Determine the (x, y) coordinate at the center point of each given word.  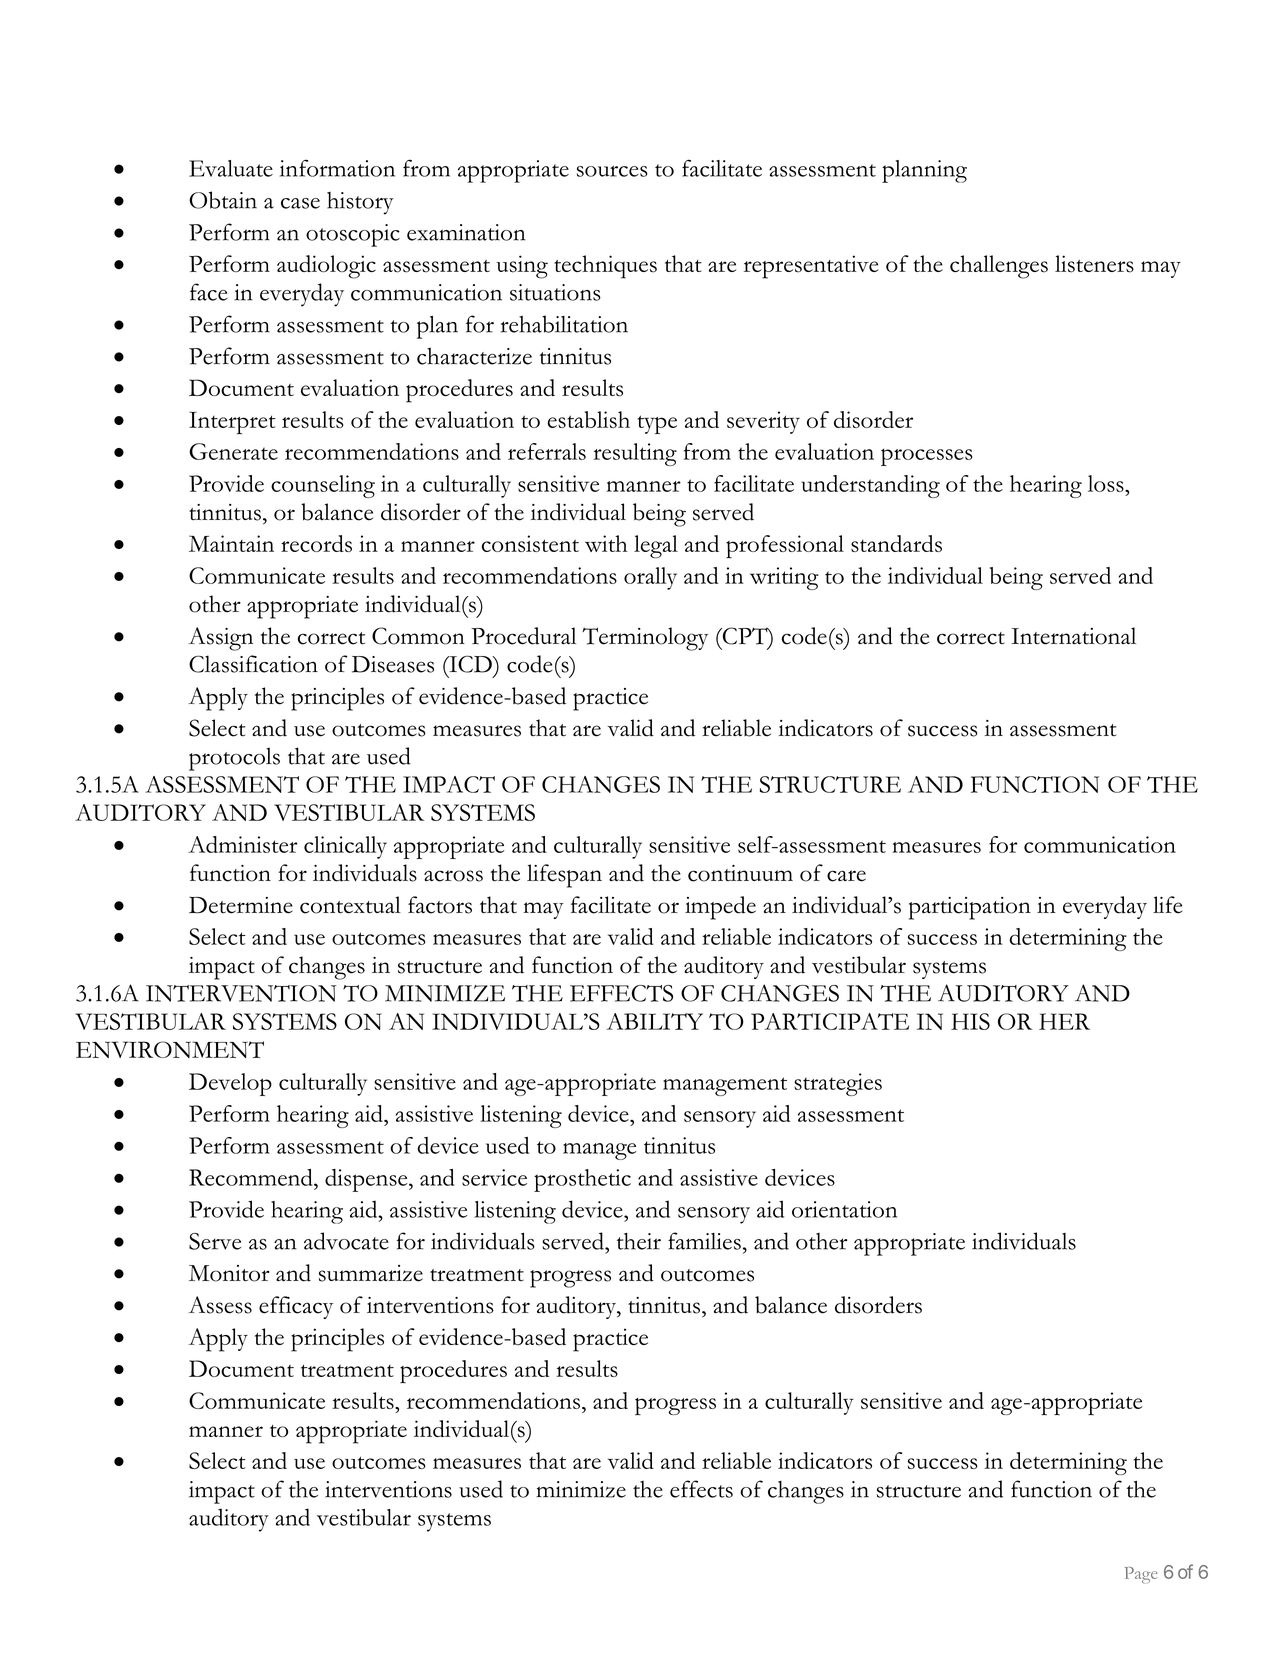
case (300, 203)
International (1073, 636)
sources (612, 171)
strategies (838, 1084)
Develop (230, 1084)
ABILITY (654, 1021)
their (639, 1241)
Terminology (645, 639)
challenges (999, 267)
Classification (253, 664)
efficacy (296, 1307)
